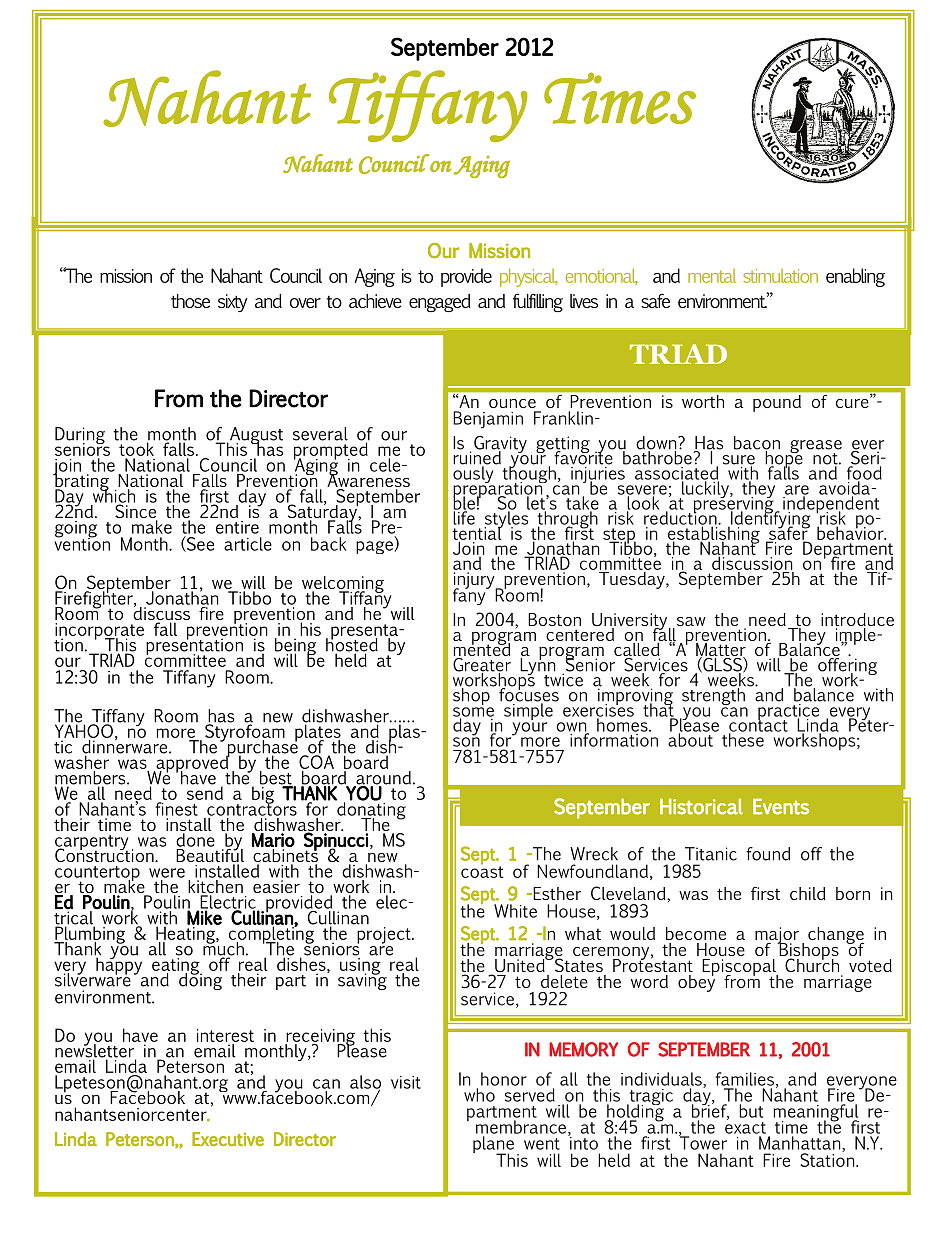 Image resolution: width=952 pixels, height=1233 pixels. Describe the element at coordinates (758, 726) in the document. I see `contact` at that location.
